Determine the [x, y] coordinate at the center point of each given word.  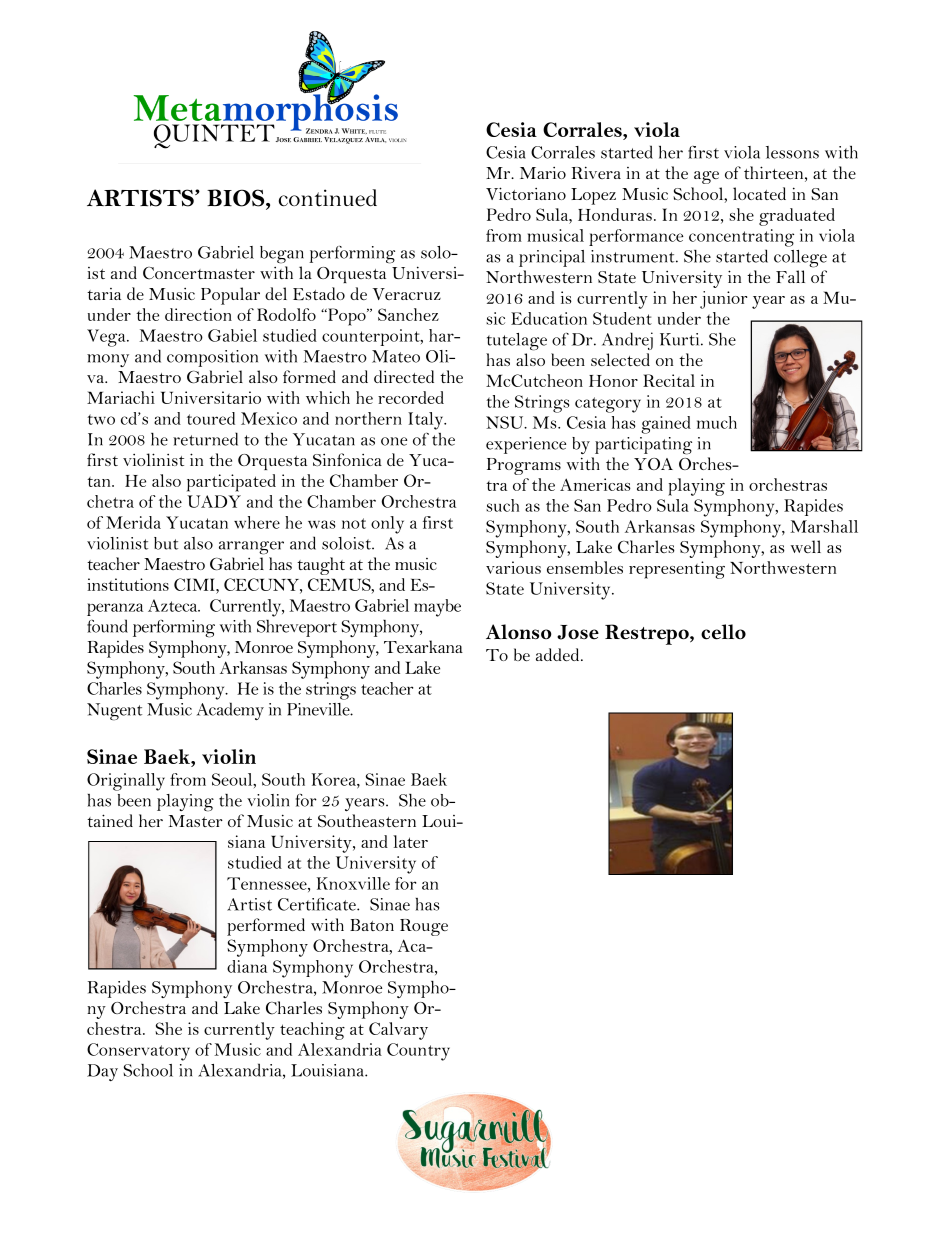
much [717, 422]
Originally [126, 782]
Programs [524, 466]
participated [231, 483]
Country [418, 1052]
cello [723, 632]
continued [328, 198]
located [759, 193]
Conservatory [138, 1052]
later [410, 841]
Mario [543, 173]
